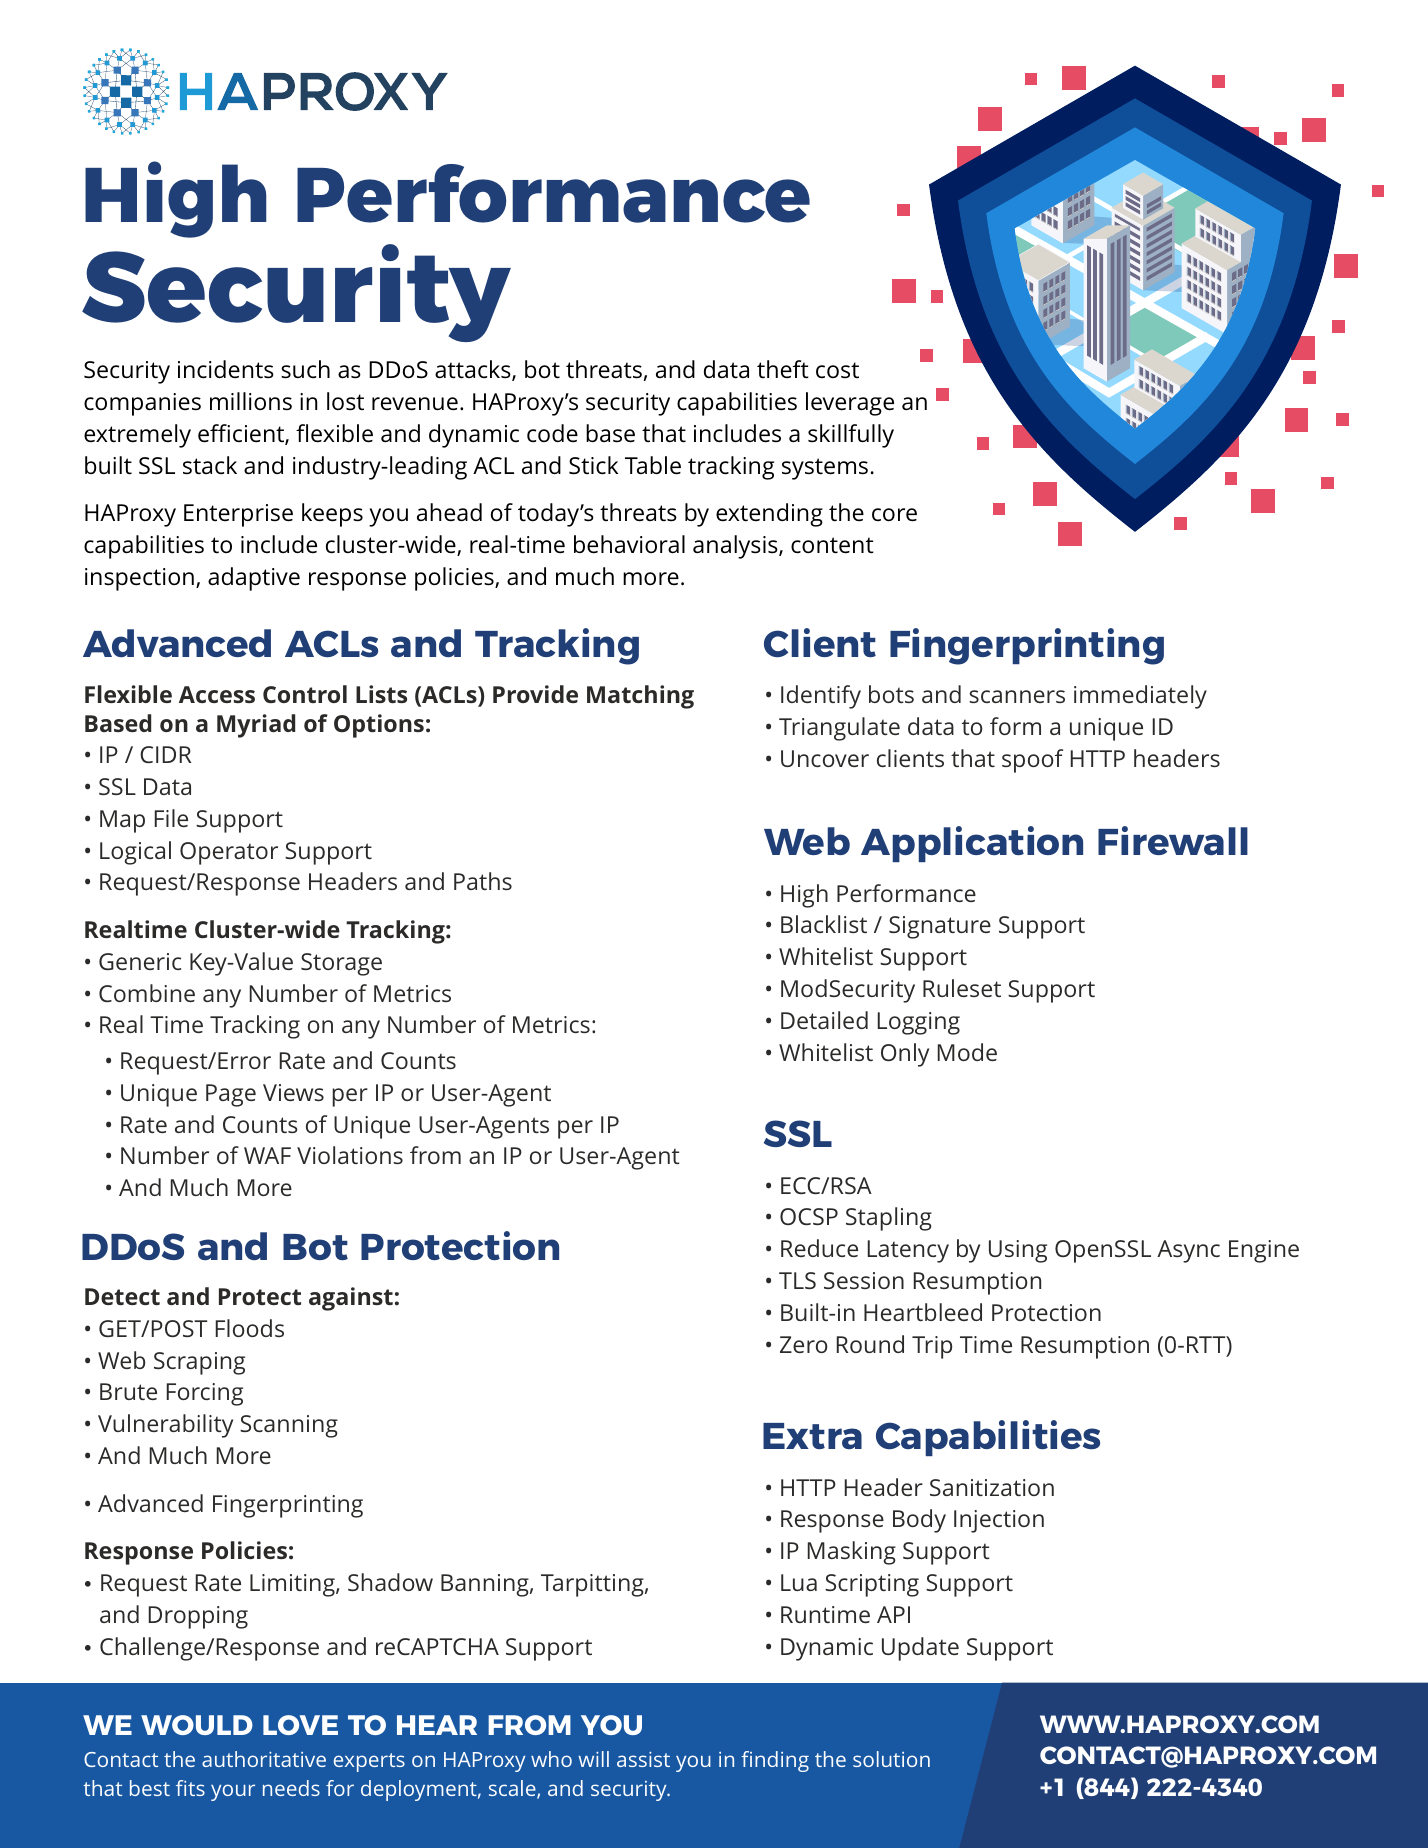  I want to click on Floods, so click(250, 1328).
